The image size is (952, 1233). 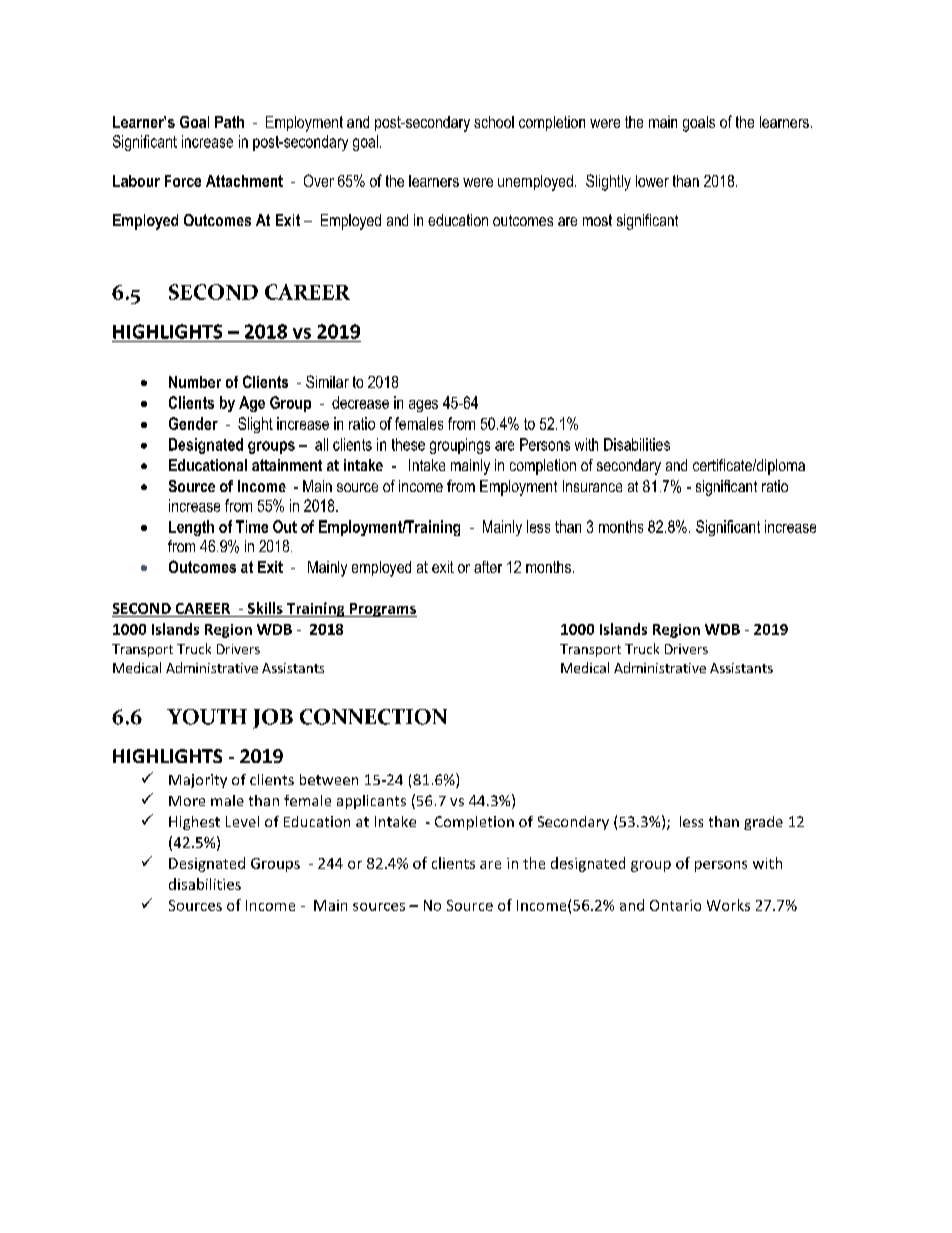 I want to click on after, so click(x=488, y=567).
